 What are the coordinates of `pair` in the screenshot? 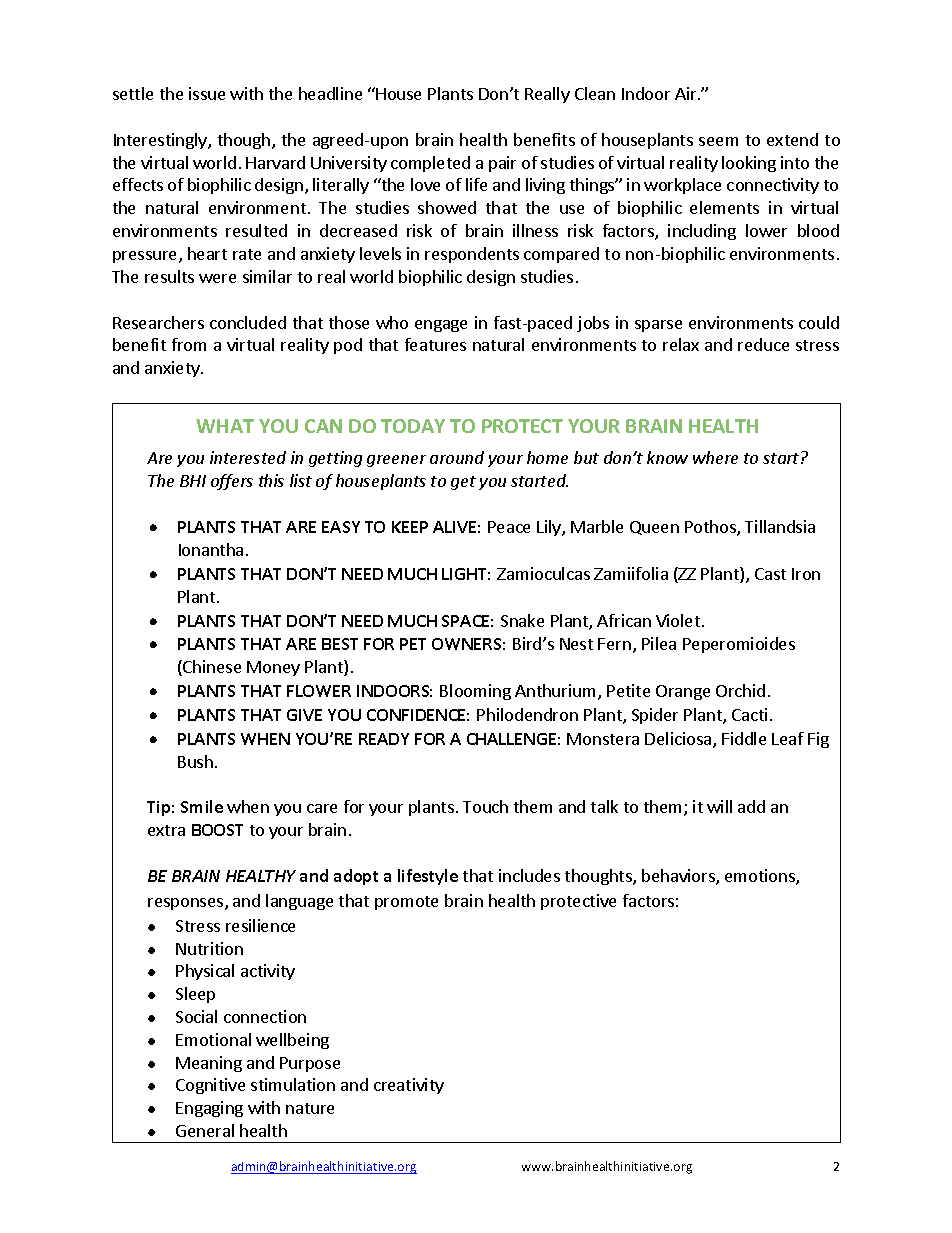 It's located at (502, 164).
